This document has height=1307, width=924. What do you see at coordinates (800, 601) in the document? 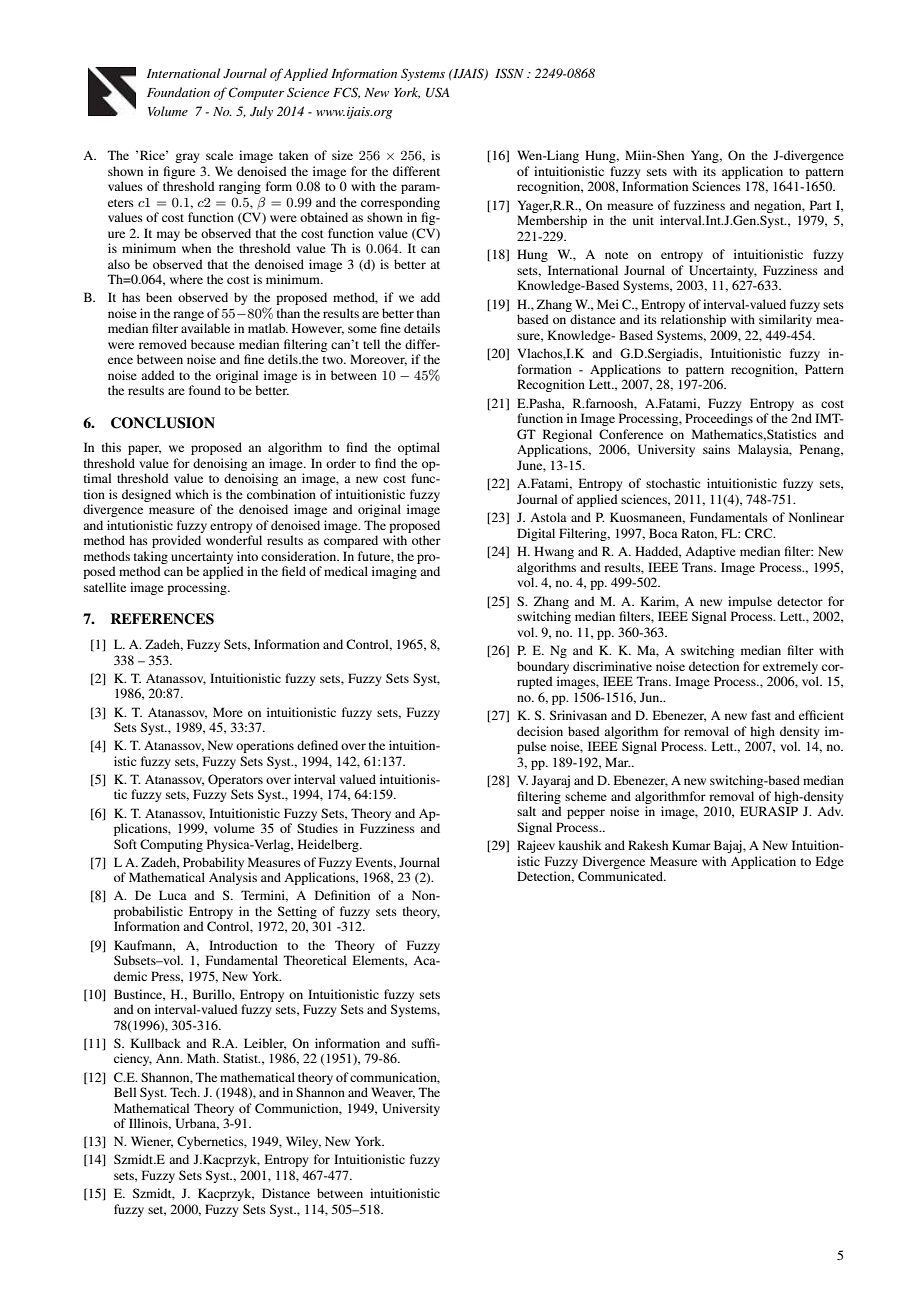
I see `detector` at bounding box center [800, 601].
